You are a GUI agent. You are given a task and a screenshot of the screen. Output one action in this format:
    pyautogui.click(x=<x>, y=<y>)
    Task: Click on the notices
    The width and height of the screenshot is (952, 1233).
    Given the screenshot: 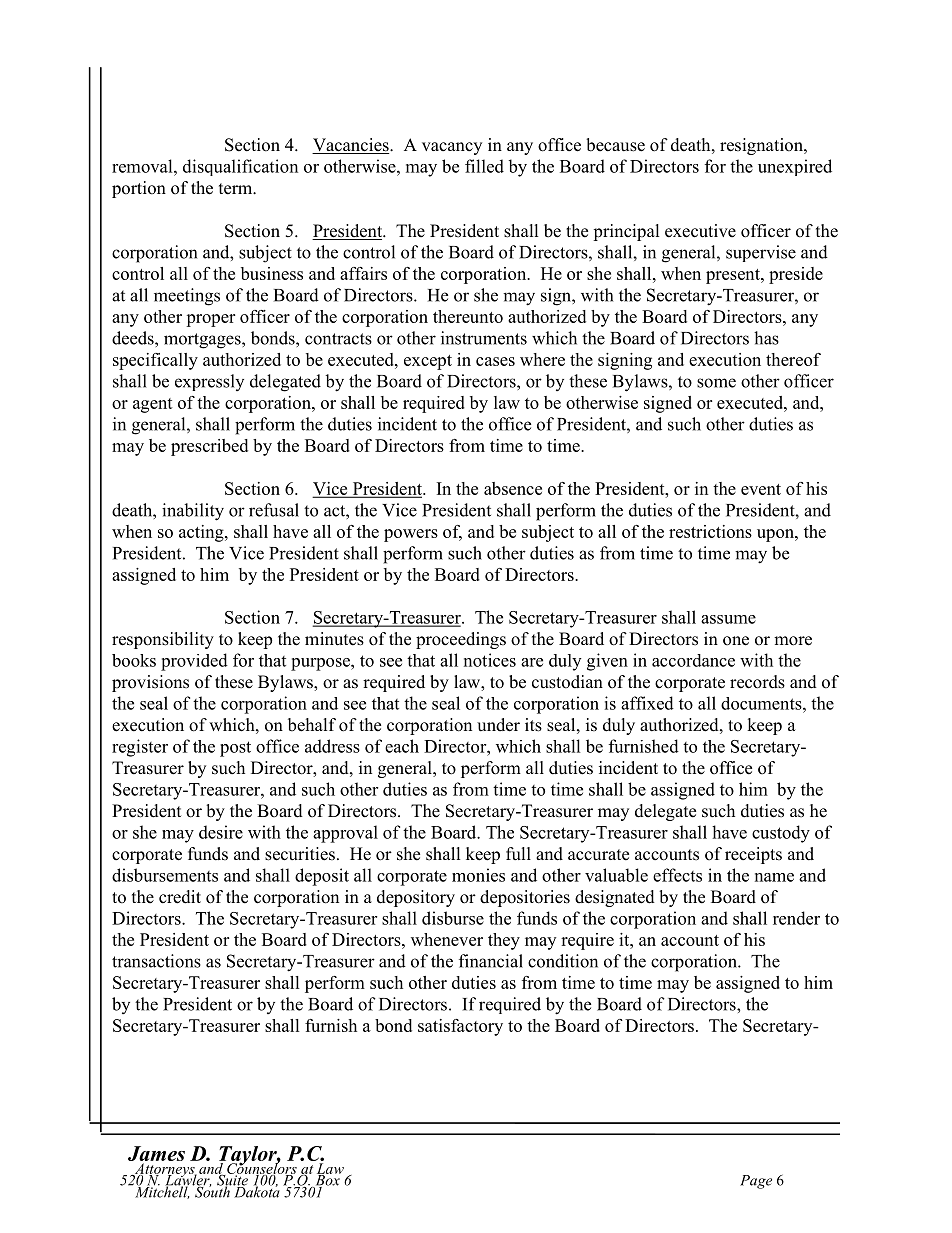 What is the action you would take?
    pyautogui.click(x=490, y=660)
